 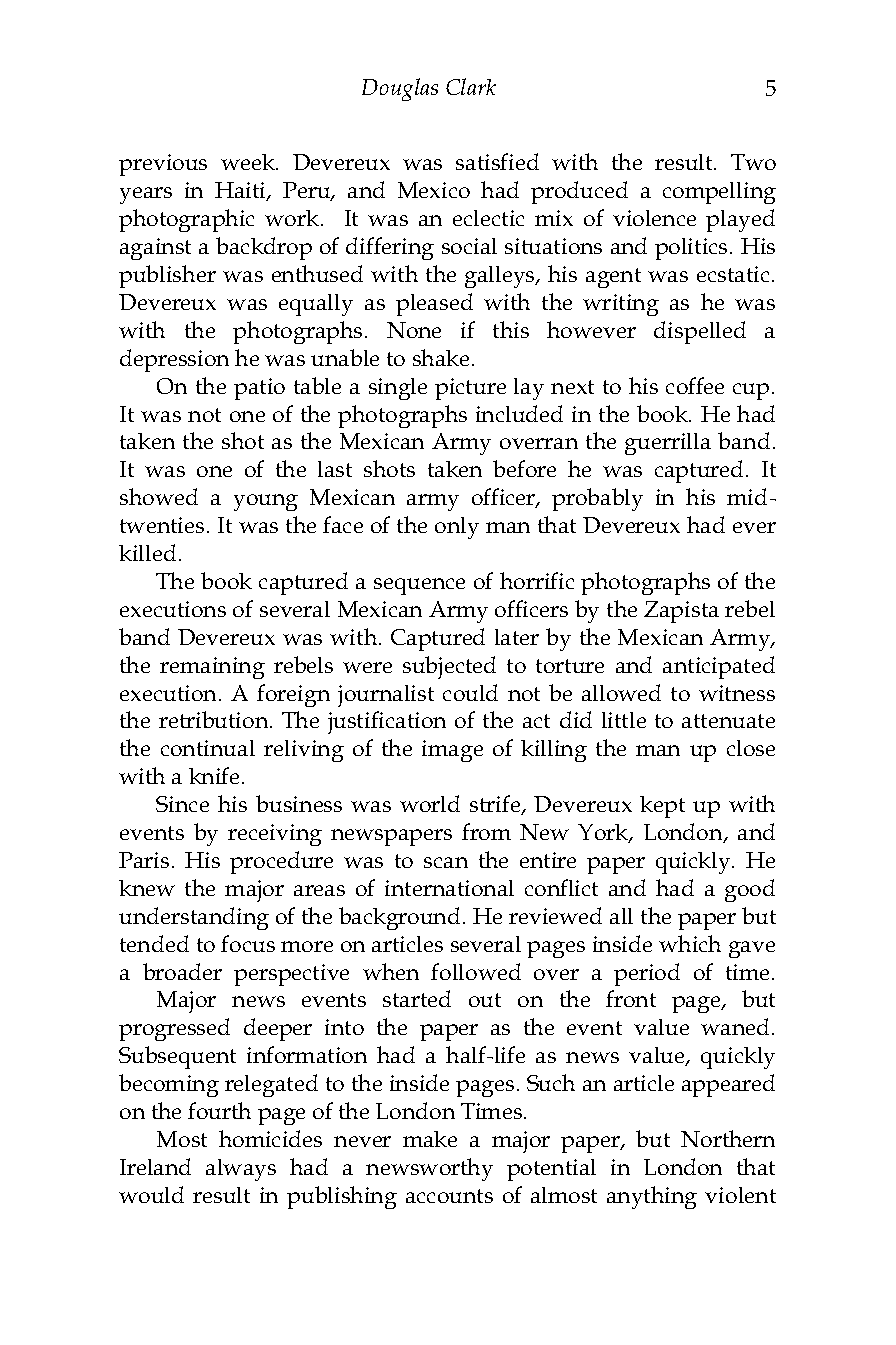 I want to click on make, so click(x=430, y=1139).
